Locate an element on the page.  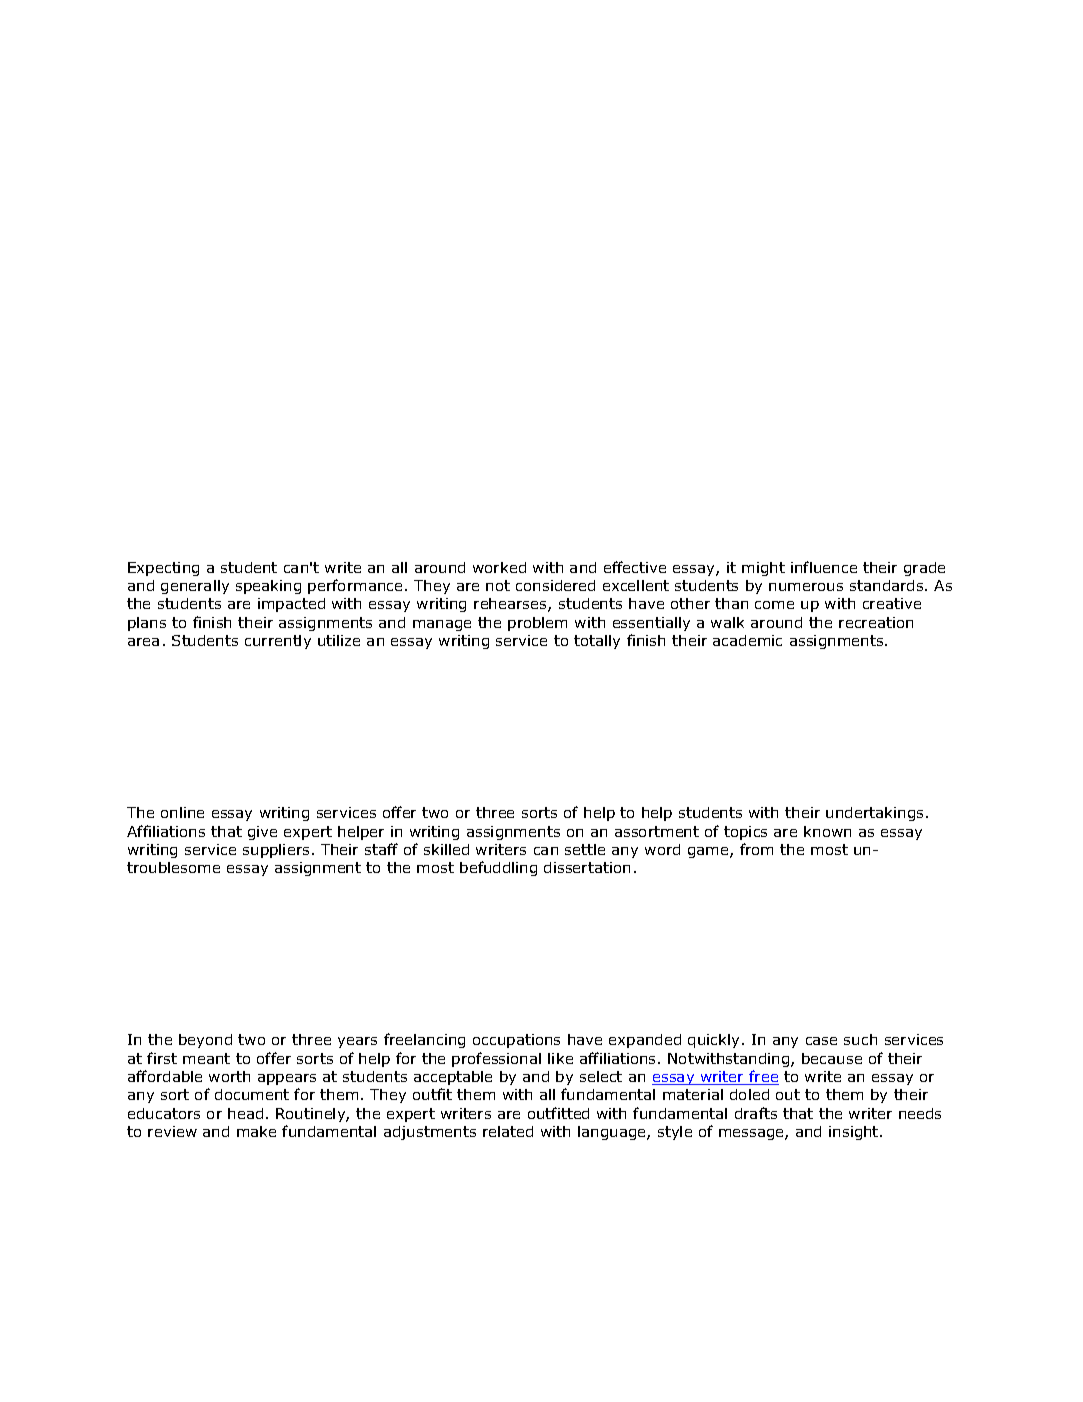
speaking is located at coordinates (268, 587).
